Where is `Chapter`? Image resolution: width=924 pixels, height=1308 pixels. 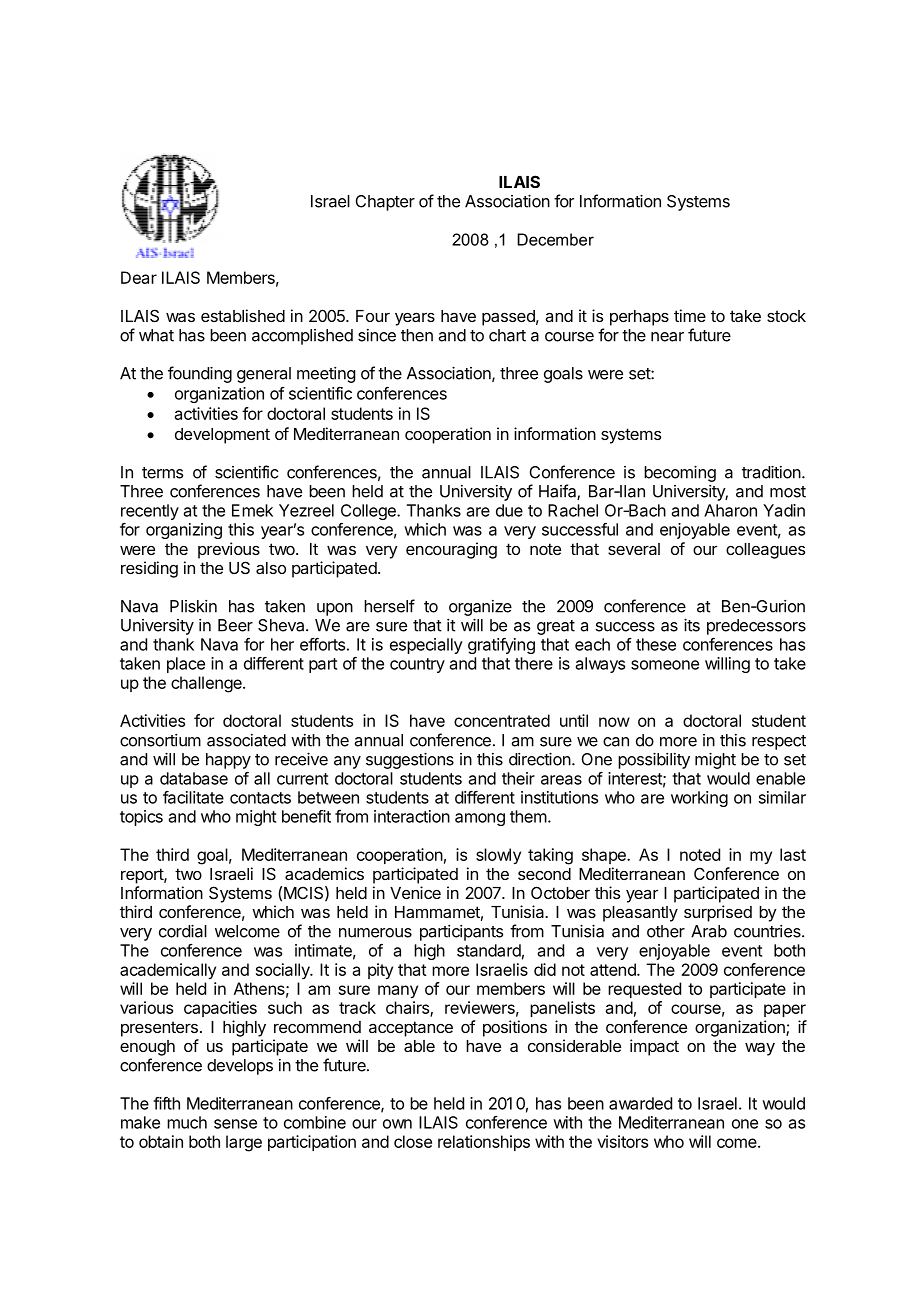 Chapter is located at coordinates (385, 203).
